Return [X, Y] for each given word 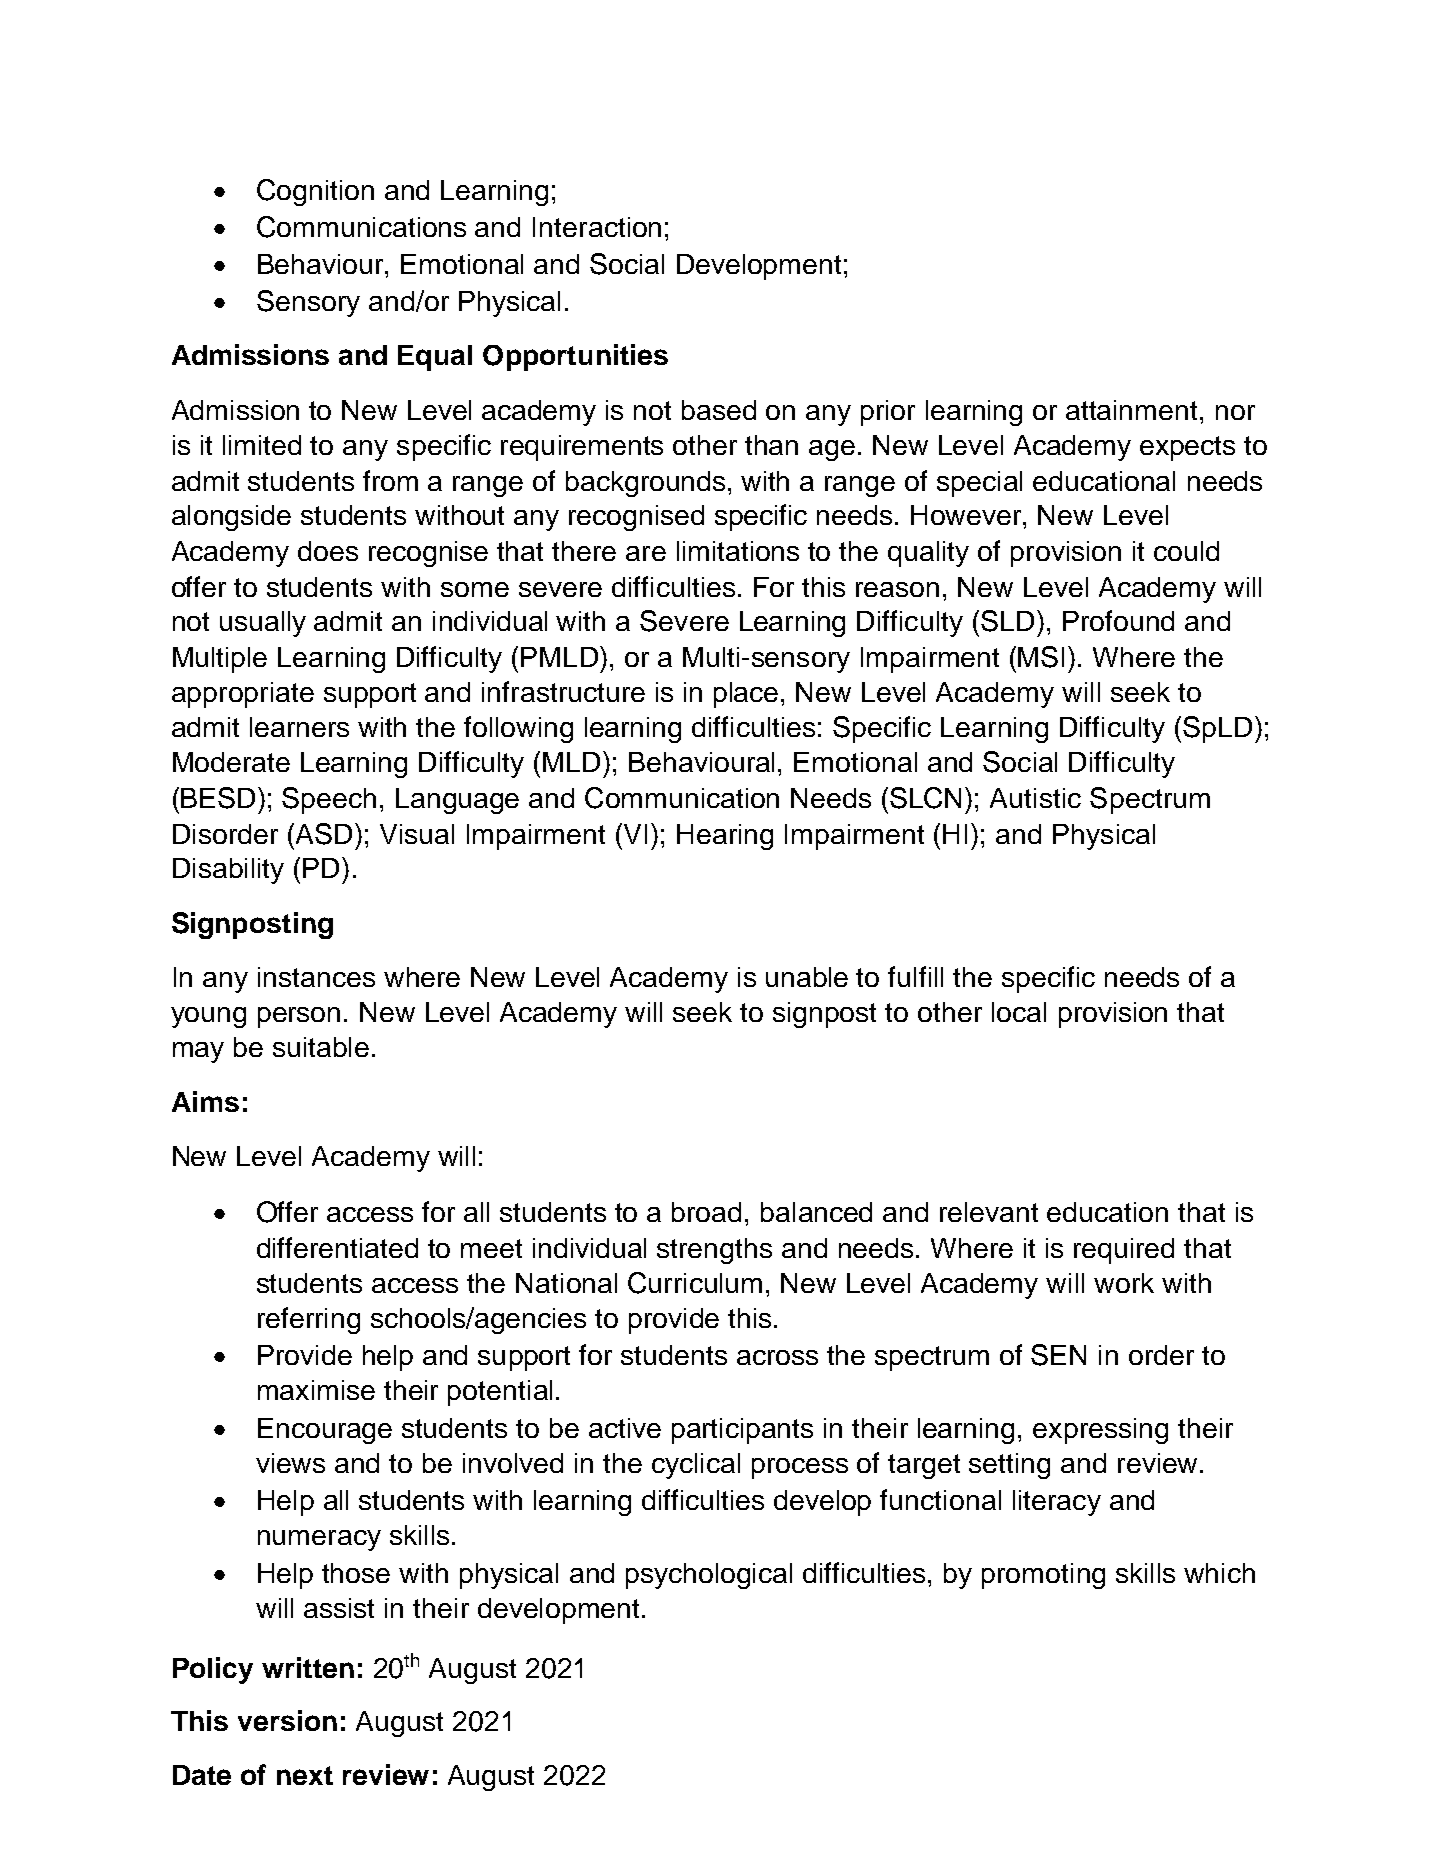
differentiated [337, 1247]
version [287, 1720]
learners [299, 727]
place [746, 695]
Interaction [597, 227]
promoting [1043, 1576]
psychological [709, 1576]
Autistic [1035, 798]
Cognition [315, 192]
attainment [1133, 410]
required [1124, 1251]
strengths [714, 1251]
